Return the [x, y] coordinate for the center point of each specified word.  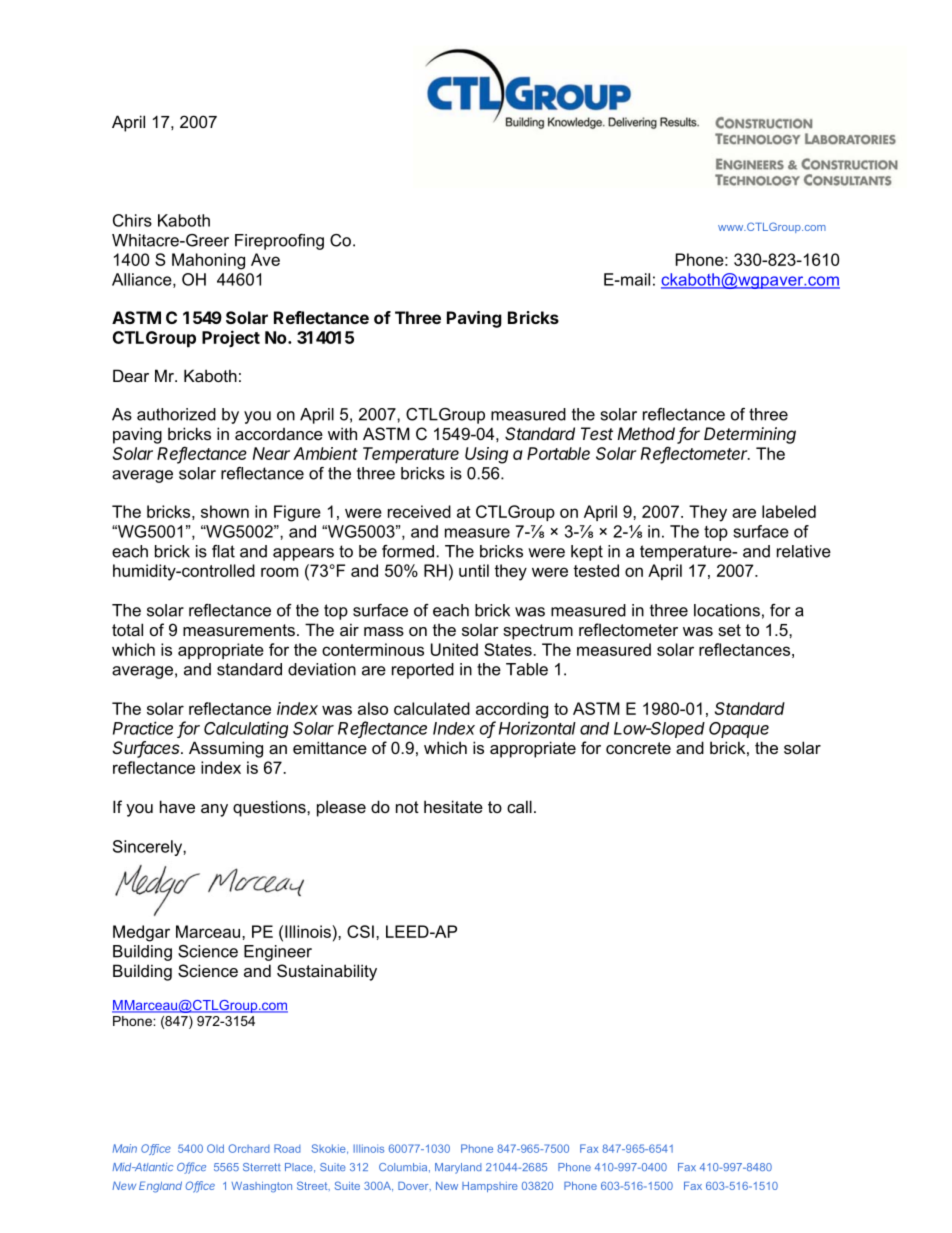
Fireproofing [279, 242]
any [214, 810]
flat [223, 551]
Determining [750, 435]
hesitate [453, 806]
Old [215, 1148]
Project [231, 338]
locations [727, 610]
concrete [638, 748]
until [474, 570]
